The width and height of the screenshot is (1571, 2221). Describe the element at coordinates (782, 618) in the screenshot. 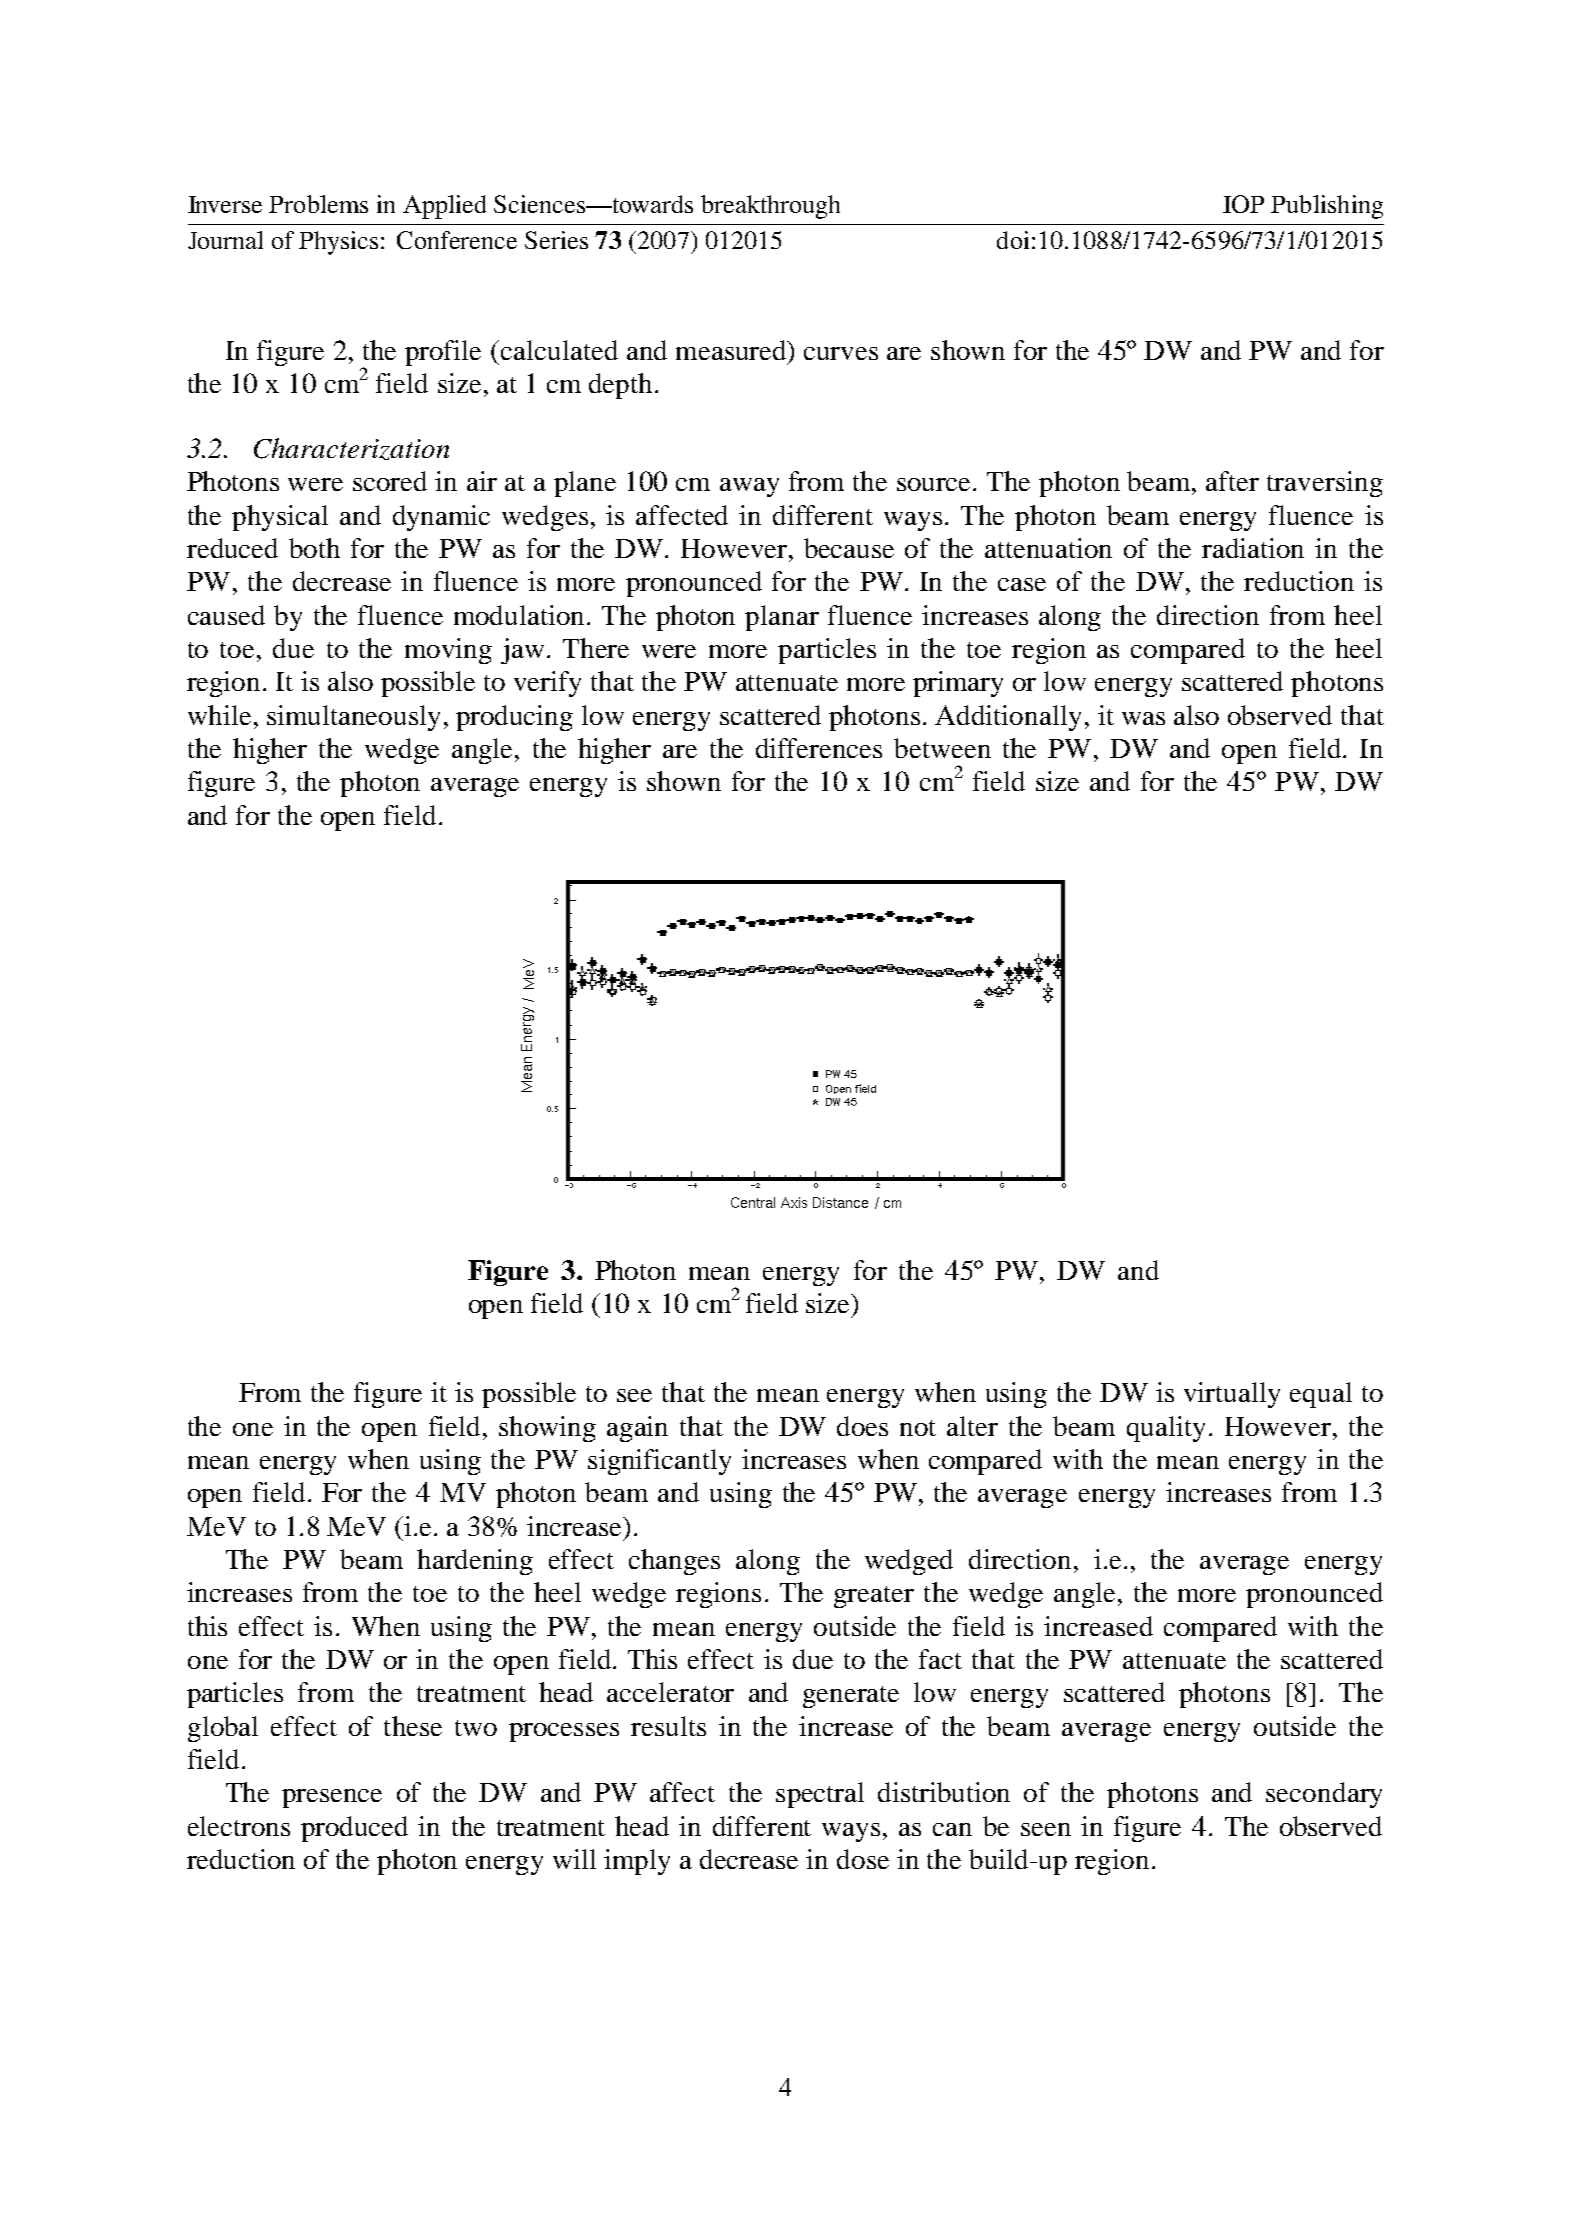

I see `planar` at that location.
